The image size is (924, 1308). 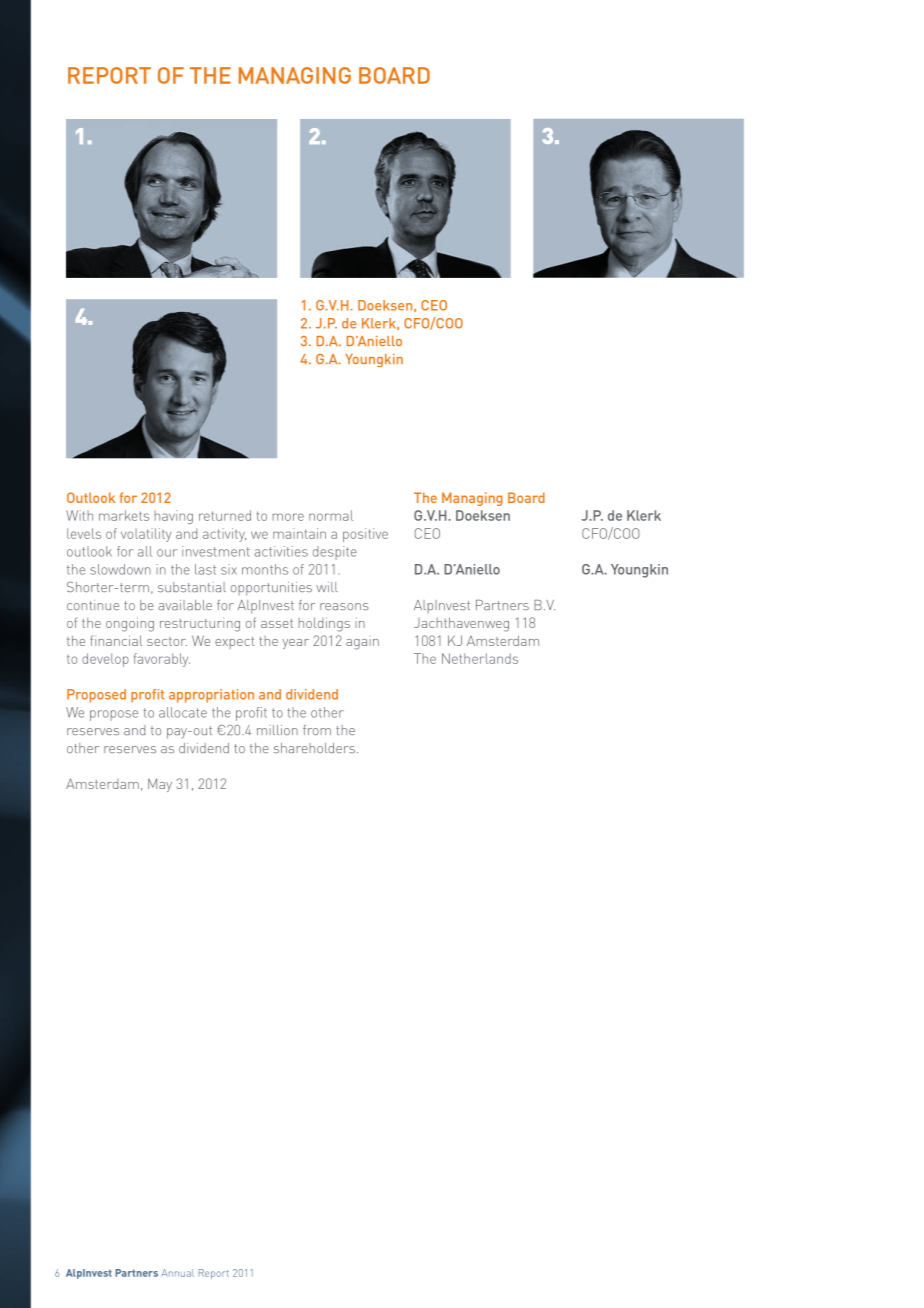 What do you see at coordinates (160, 785) in the page?
I see `May` at bounding box center [160, 785].
